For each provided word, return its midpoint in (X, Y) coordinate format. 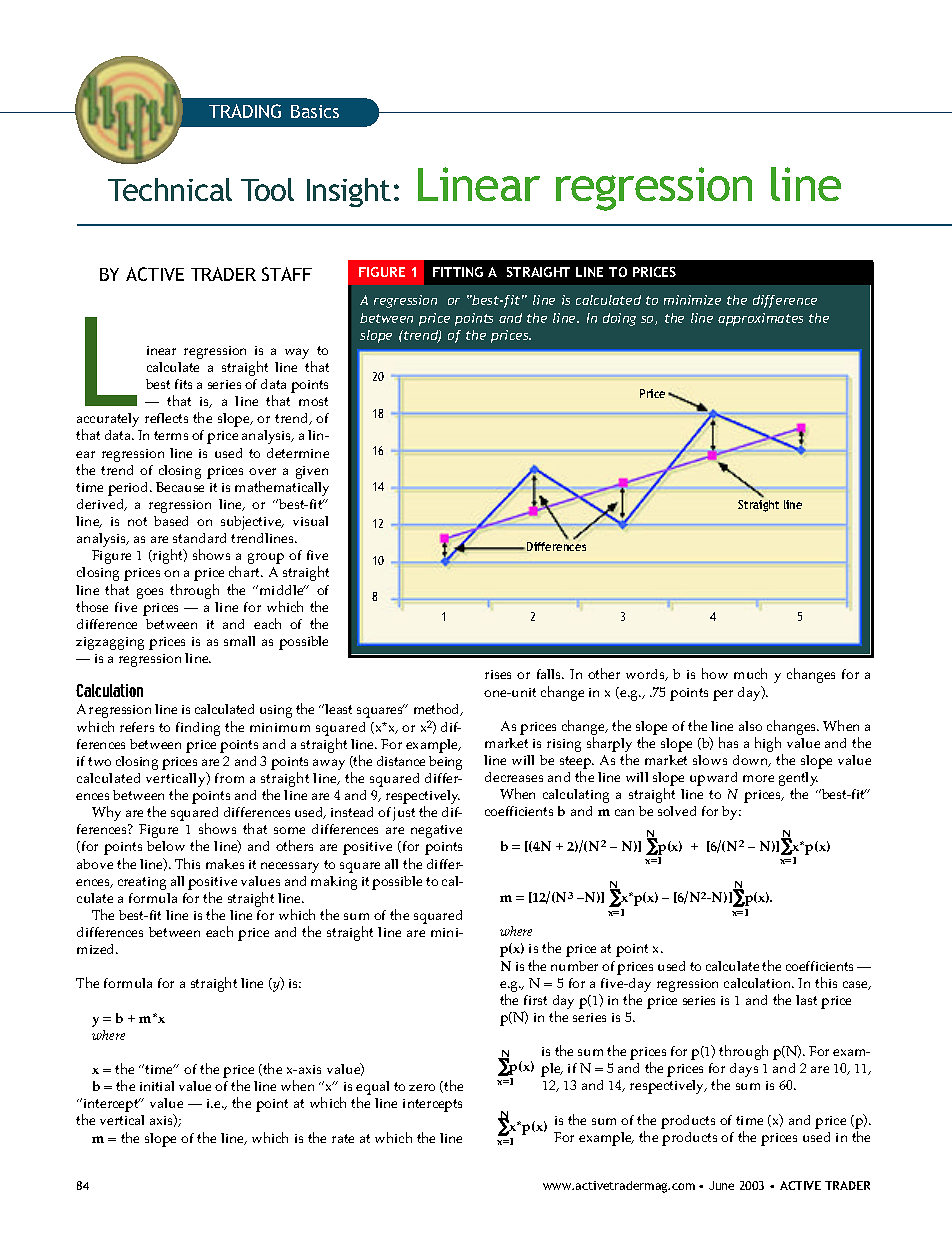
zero (422, 1087)
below (166, 846)
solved (677, 811)
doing (619, 319)
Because (180, 487)
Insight (349, 192)
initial (157, 1086)
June (721, 1185)
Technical (170, 189)
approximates (760, 319)
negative (436, 831)
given (312, 472)
